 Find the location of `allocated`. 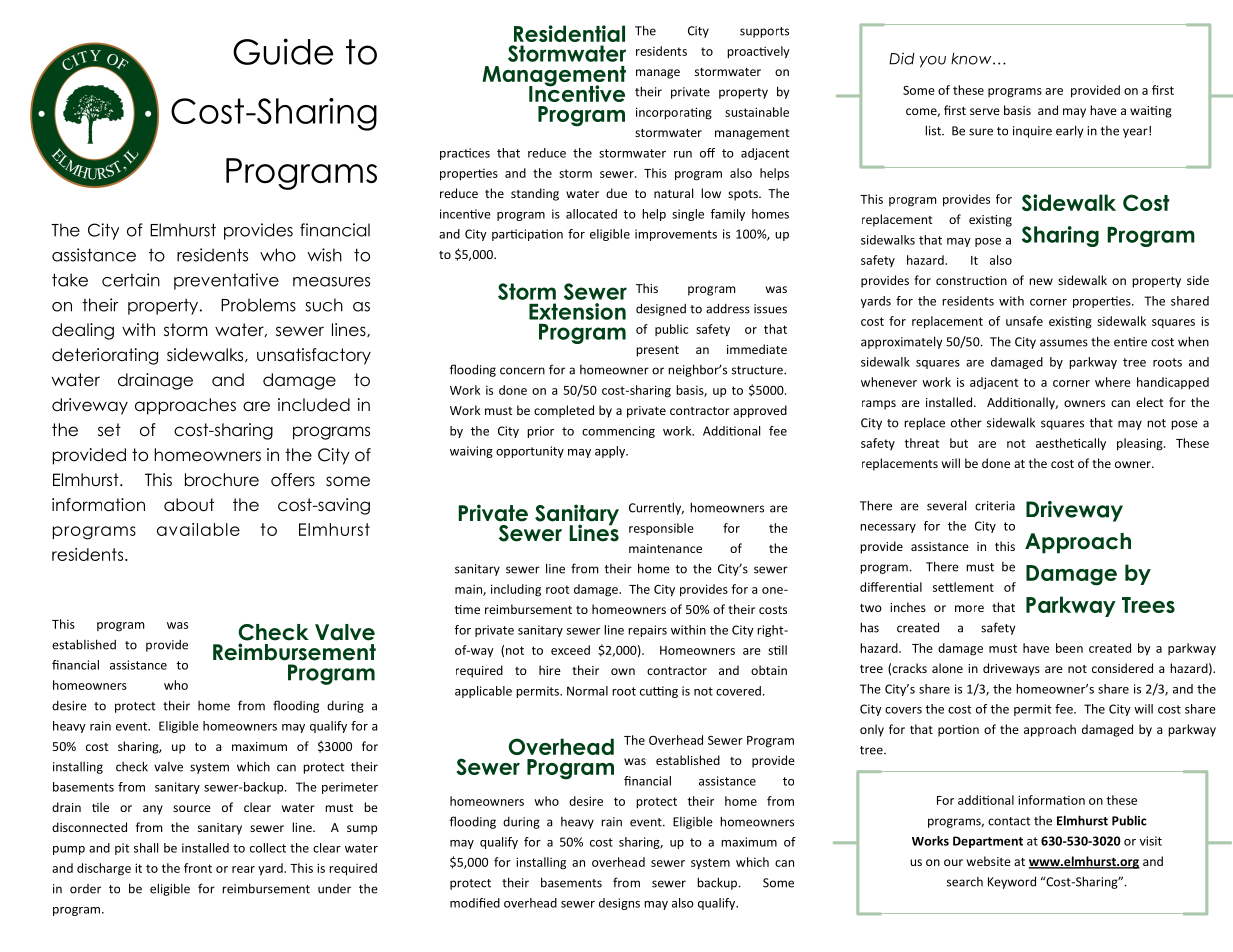

allocated is located at coordinates (591, 214).
